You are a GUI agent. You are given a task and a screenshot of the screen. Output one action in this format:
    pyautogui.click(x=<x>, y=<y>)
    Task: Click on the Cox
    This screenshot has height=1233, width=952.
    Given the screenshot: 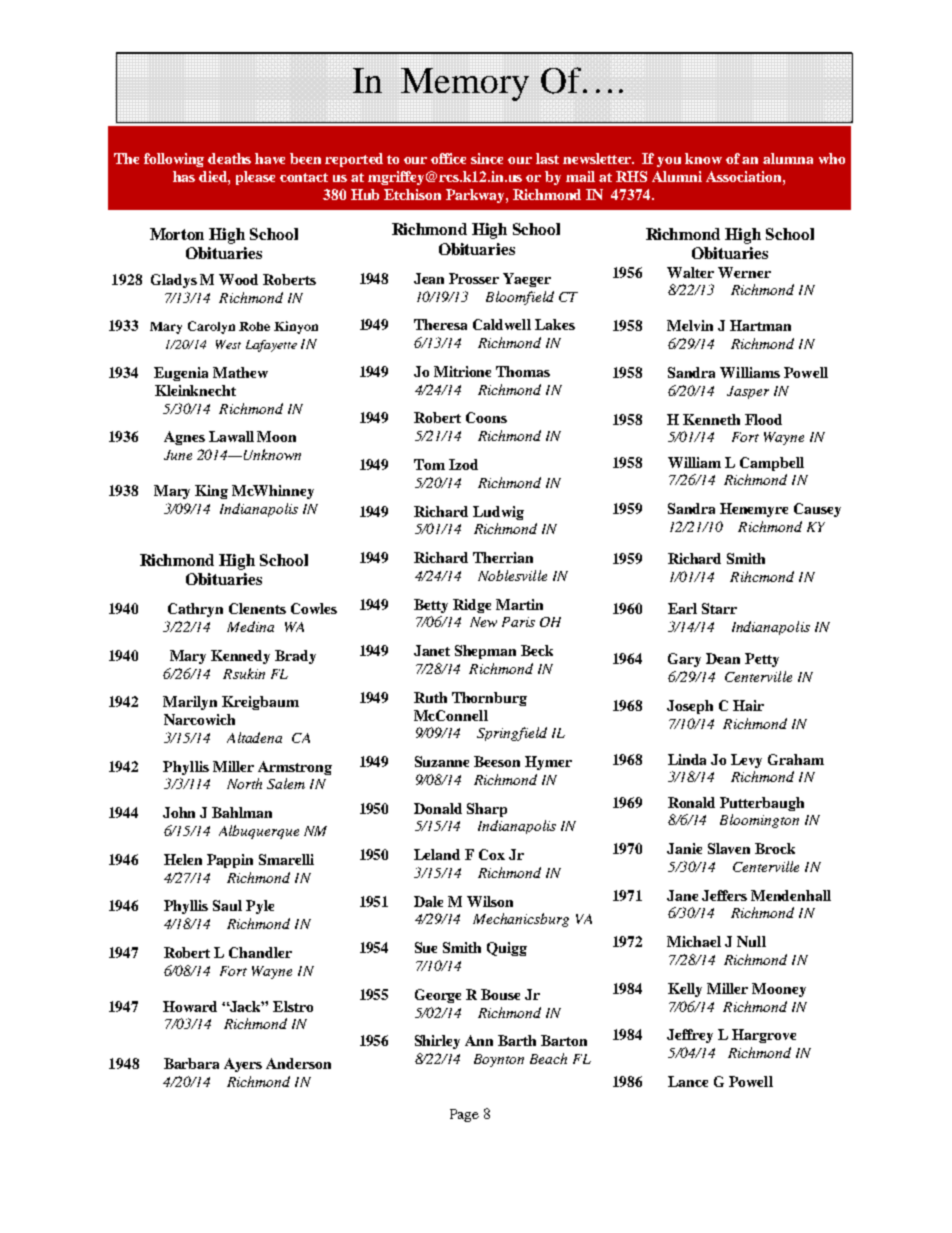 What is the action you would take?
    pyautogui.click(x=492, y=854)
